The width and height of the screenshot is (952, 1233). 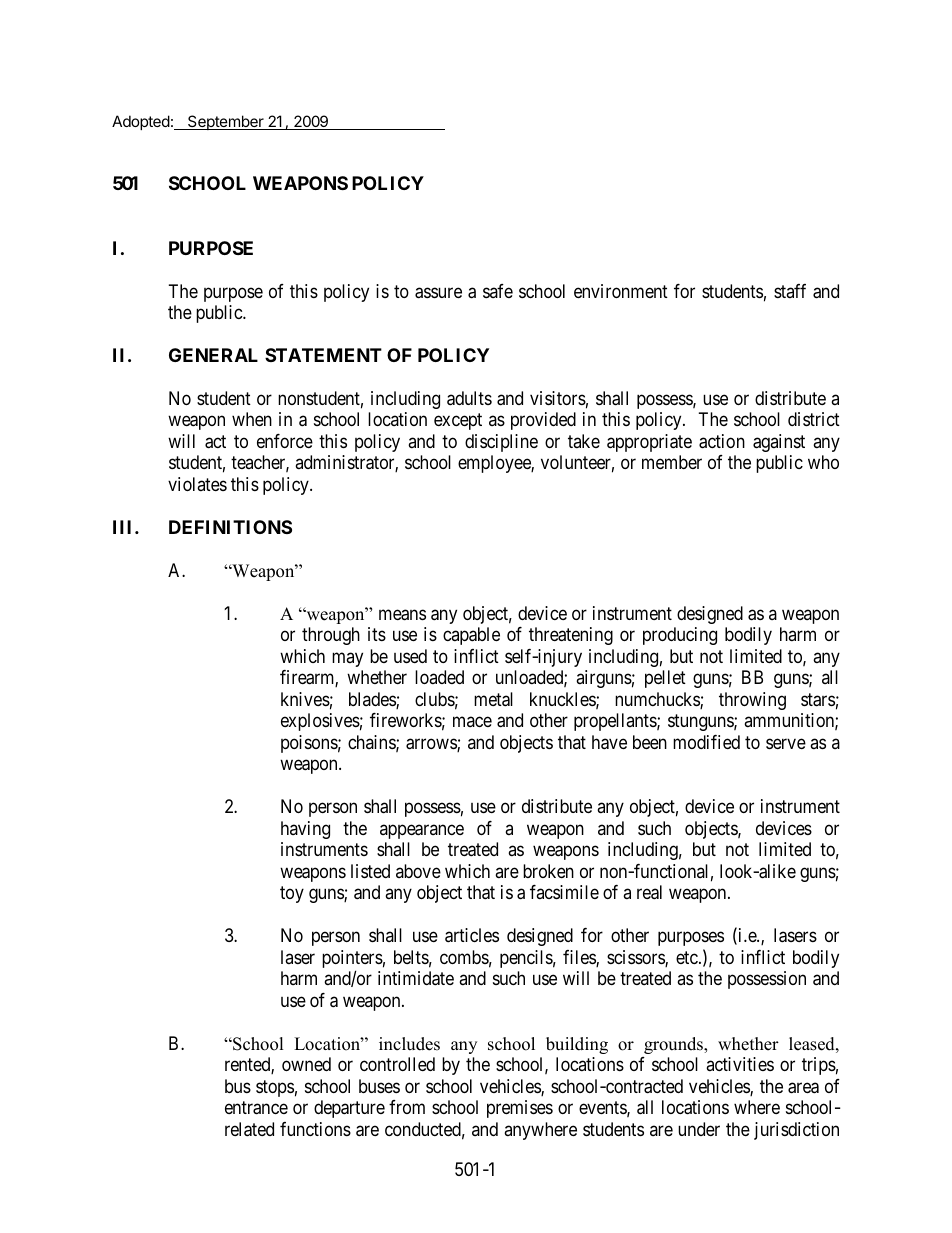 What do you see at coordinates (498, 291) in the screenshot?
I see `safe` at bounding box center [498, 291].
